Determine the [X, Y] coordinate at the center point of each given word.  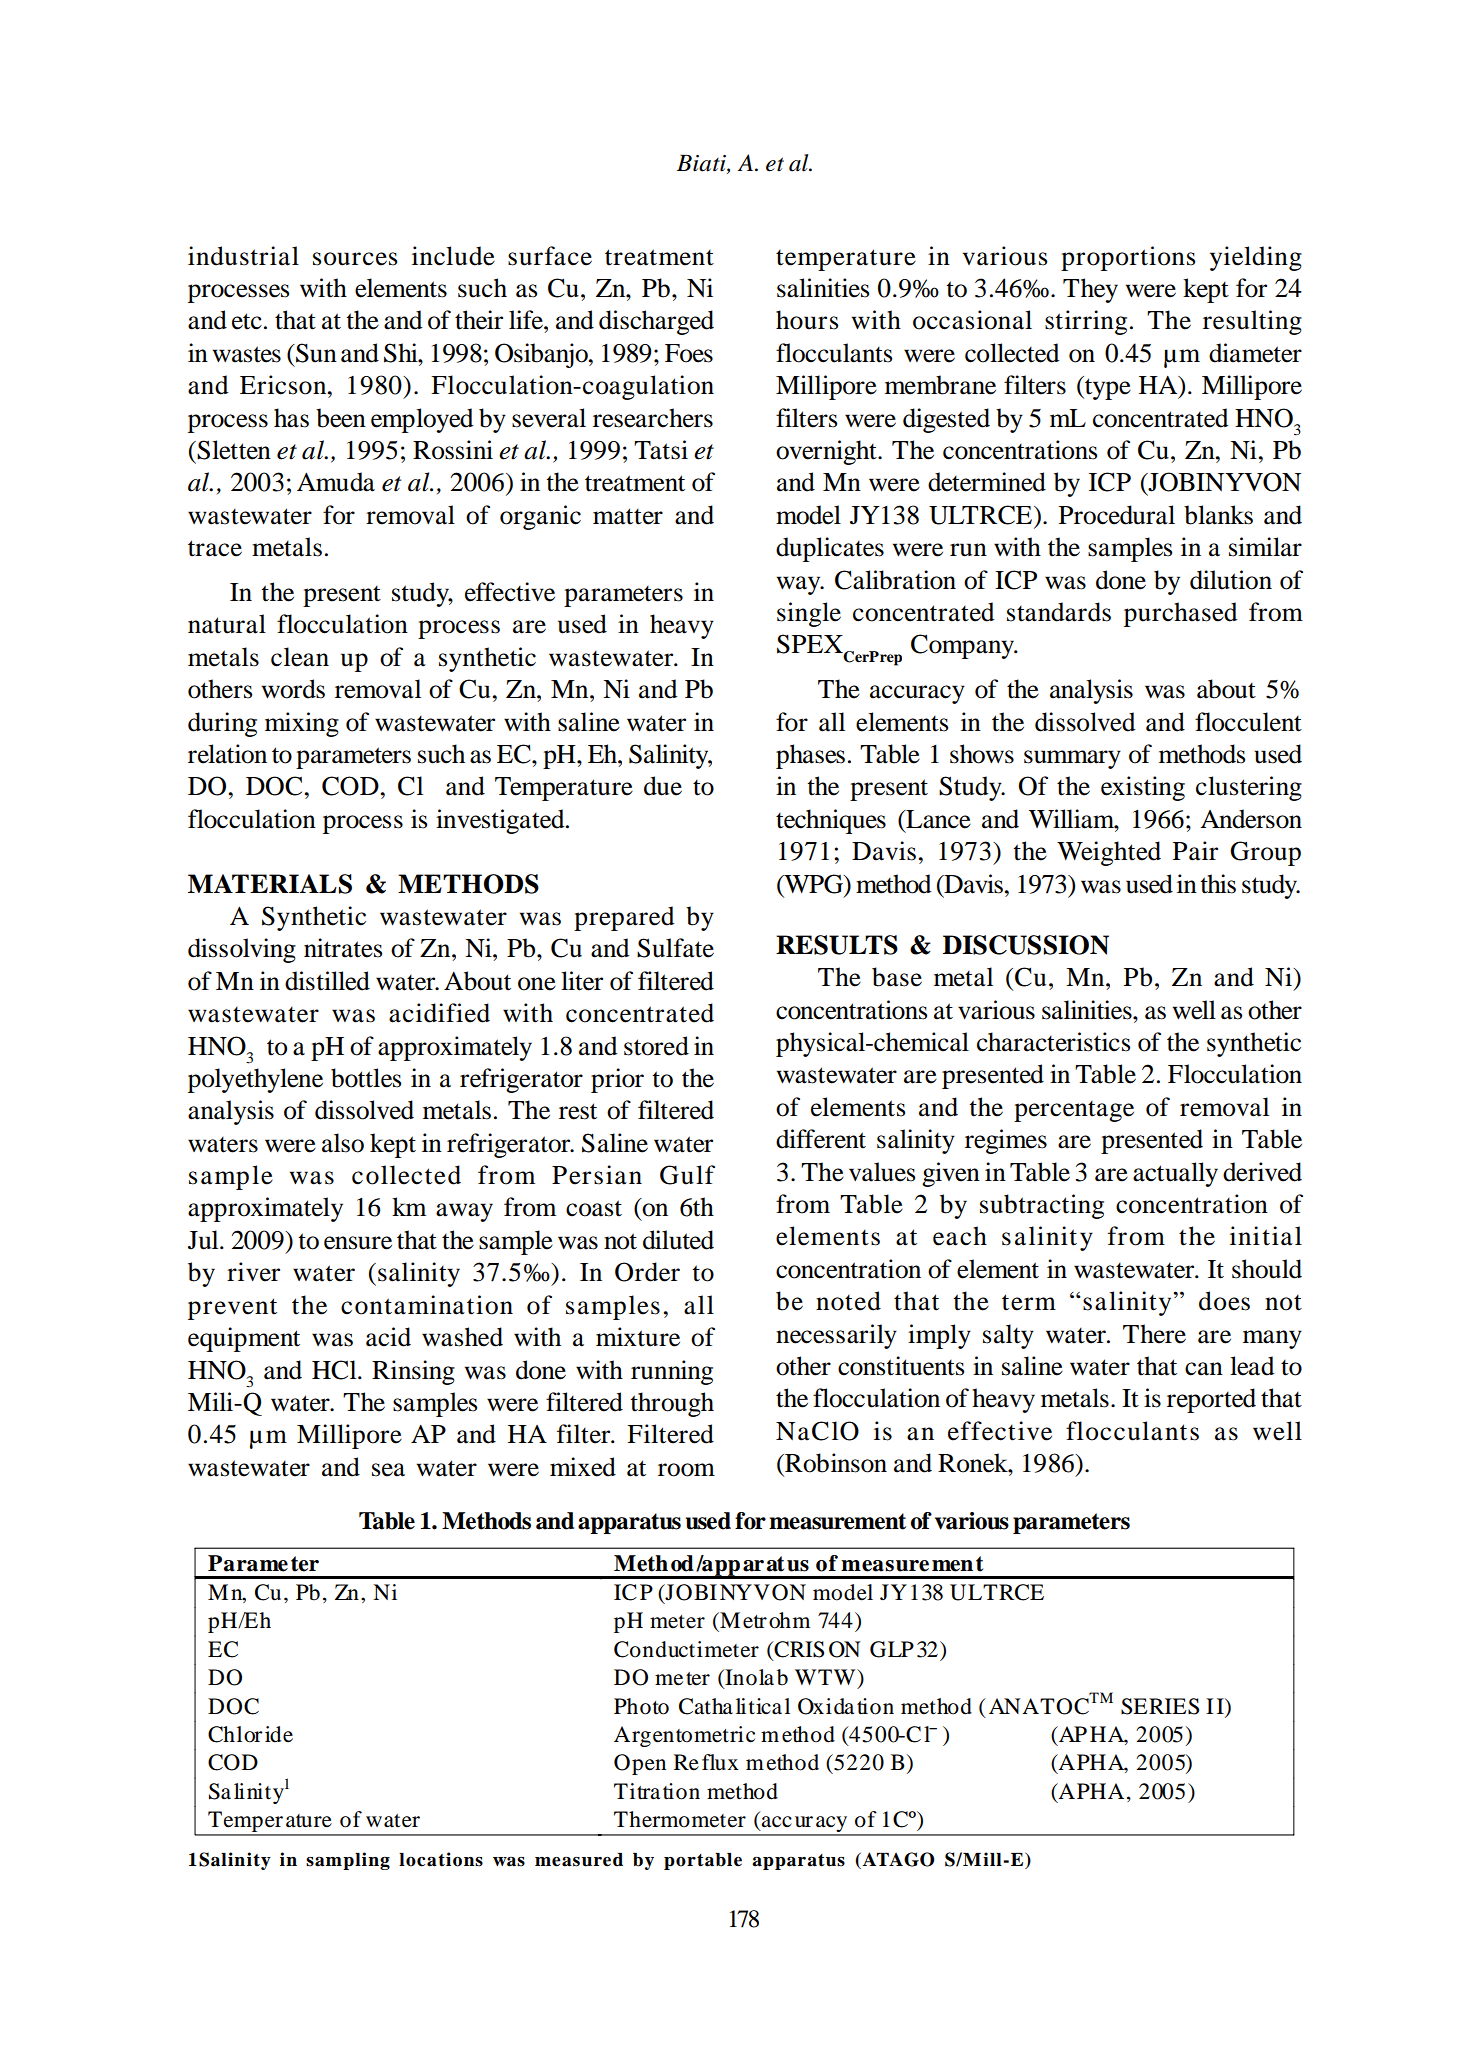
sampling [348, 1861]
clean [300, 657]
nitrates [343, 948]
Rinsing [413, 1372]
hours [807, 320]
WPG [814, 884]
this [1218, 884]
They [1090, 290]
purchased [1181, 614]
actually [1175, 1174]
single [809, 614]
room [686, 1470]
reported [1211, 1400]
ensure [358, 1243]
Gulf [687, 1175]
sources [355, 259]
